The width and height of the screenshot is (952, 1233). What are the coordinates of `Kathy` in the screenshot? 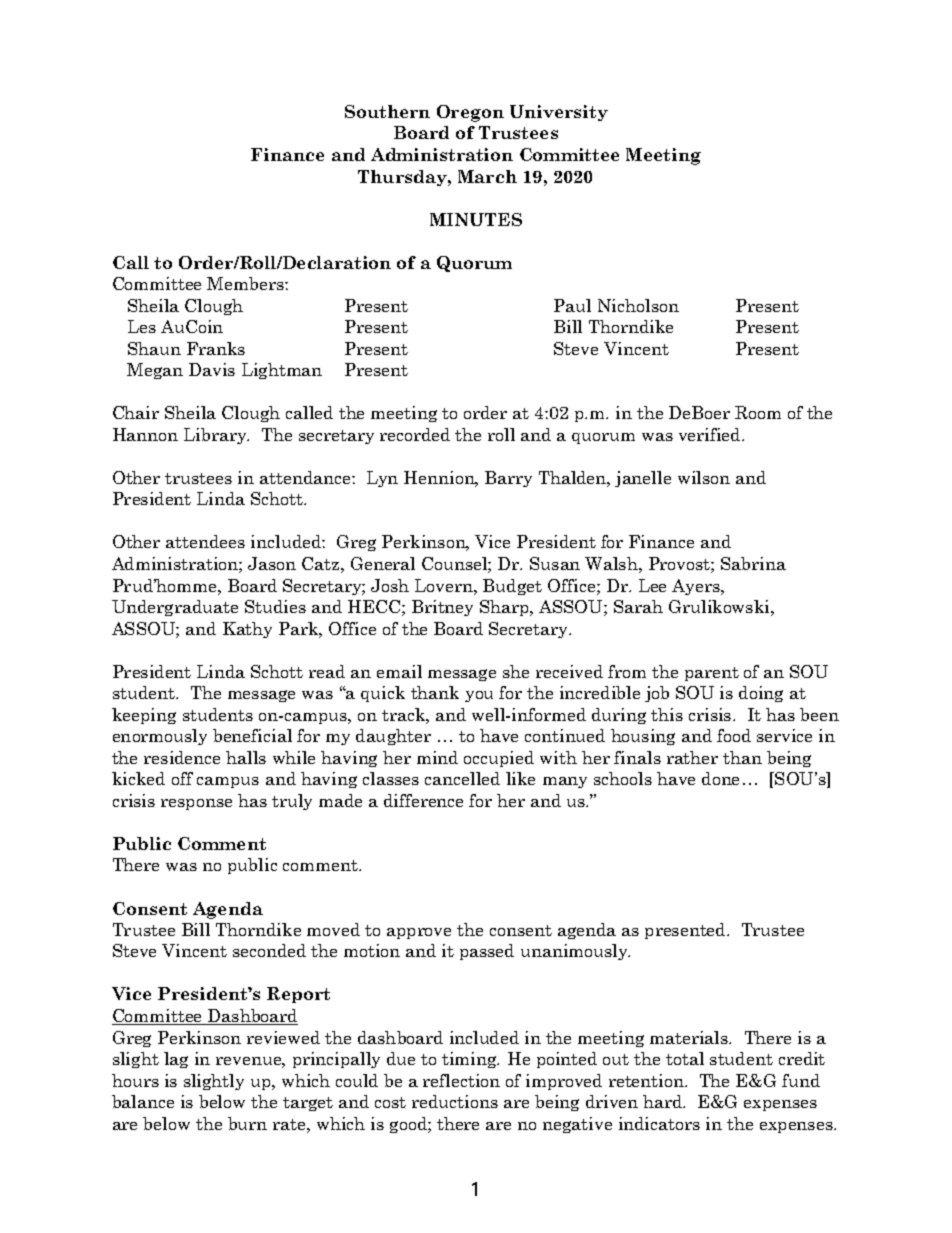 It's located at (247, 630).
